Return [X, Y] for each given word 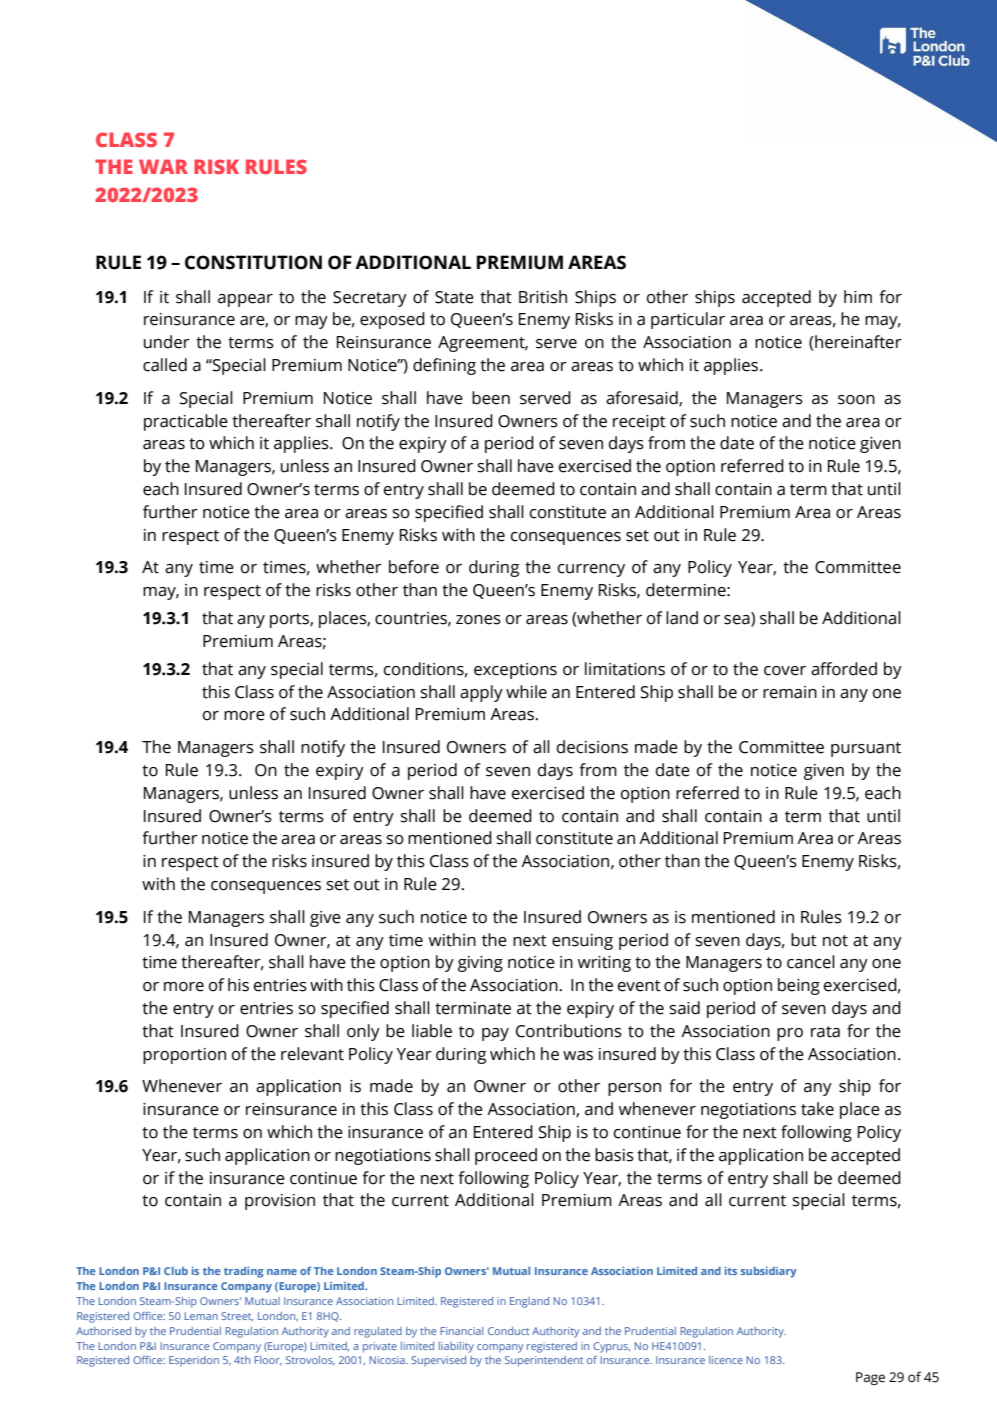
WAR [163, 166]
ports [290, 620]
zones [478, 620]
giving [480, 964]
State [454, 297]
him [858, 296]
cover [785, 671]
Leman [201, 1316]
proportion [184, 1056]
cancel [811, 962]
